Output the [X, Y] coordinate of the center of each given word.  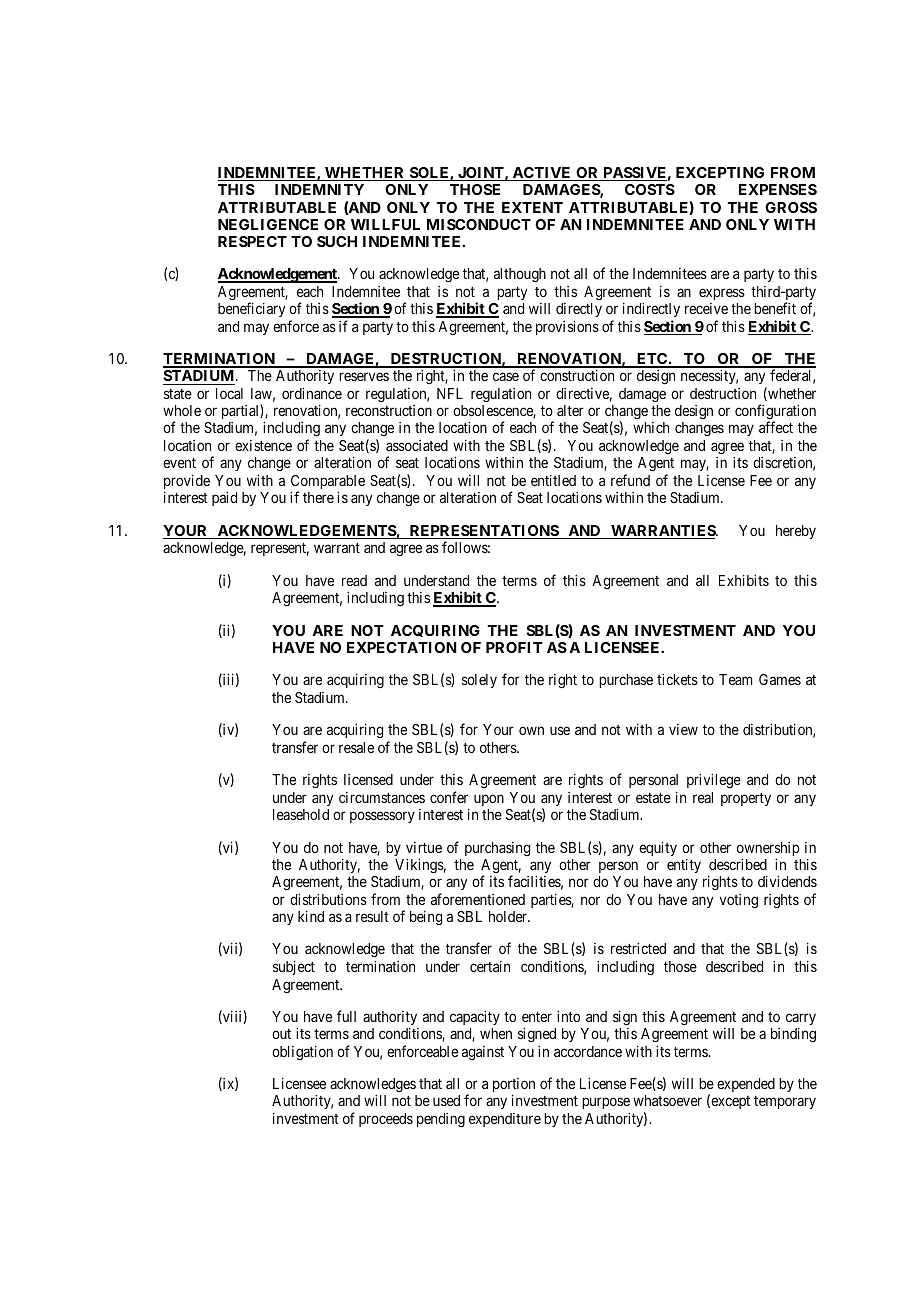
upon [489, 800]
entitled [553, 480]
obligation [302, 1052]
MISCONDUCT [479, 224]
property [746, 799]
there [318, 497]
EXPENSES [778, 189]
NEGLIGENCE [268, 224]
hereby [796, 532]
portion [514, 1086]
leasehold [301, 814]
